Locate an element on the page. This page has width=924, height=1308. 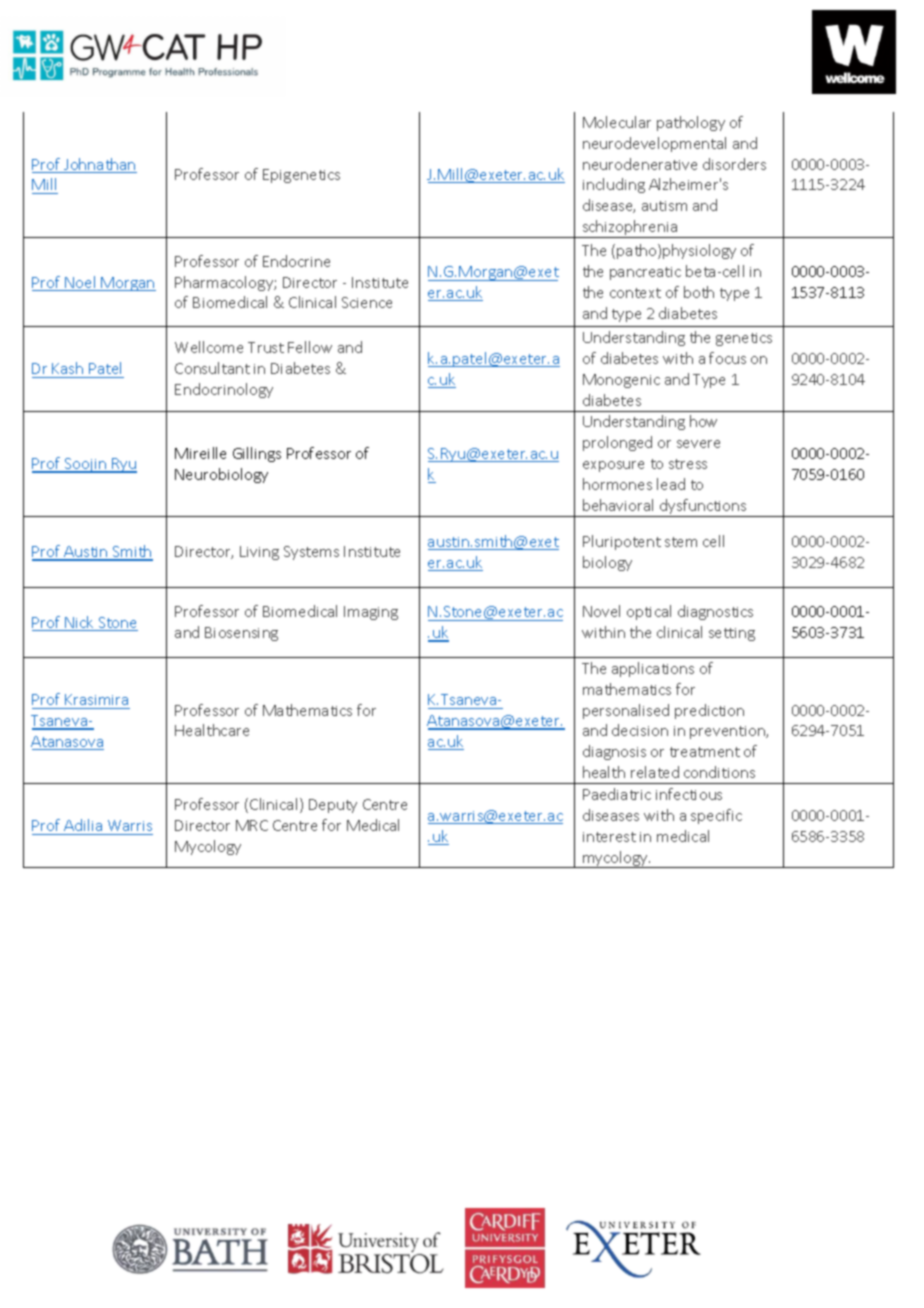
Molecular is located at coordinates (617, 122).
